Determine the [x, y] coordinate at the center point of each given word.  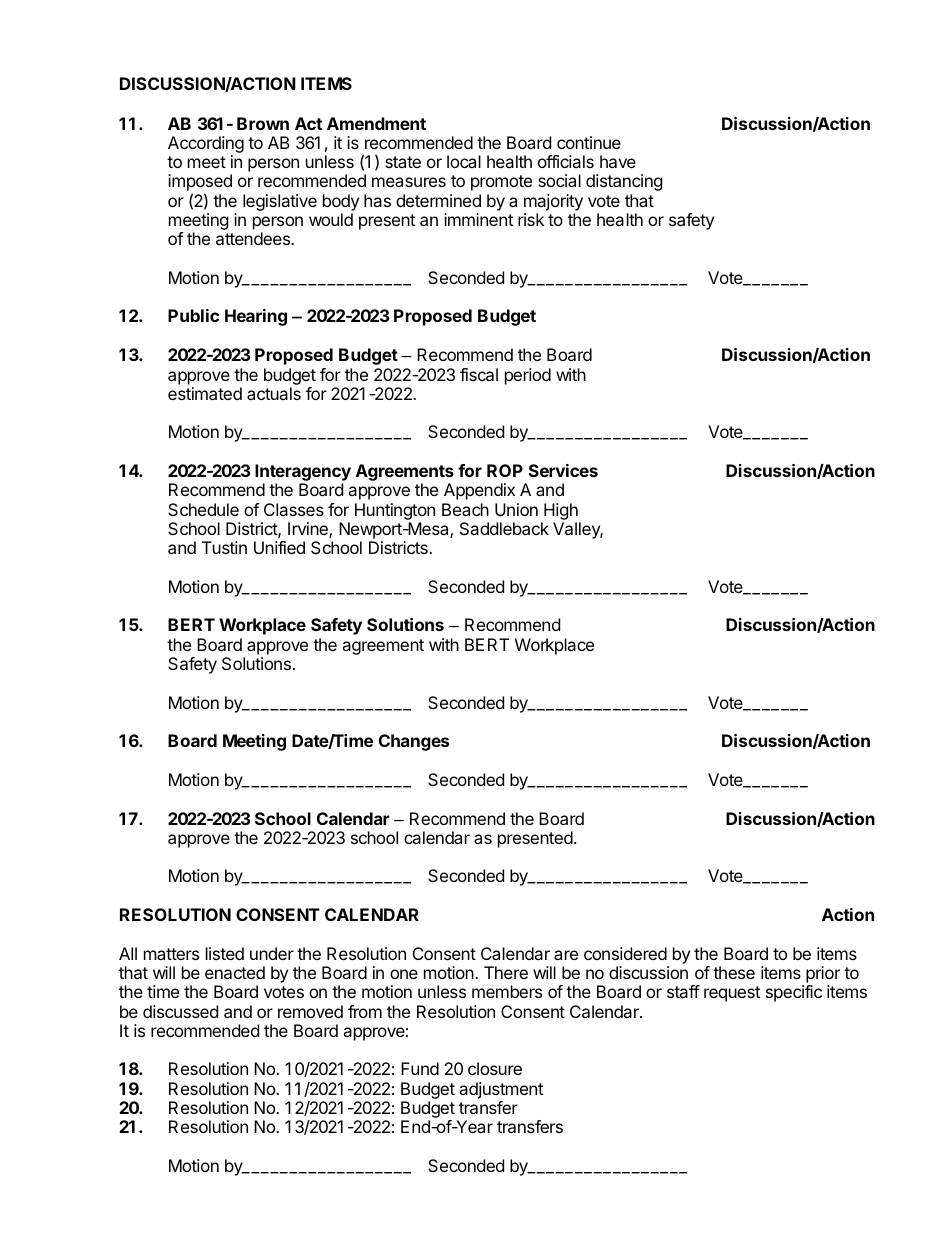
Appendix [479, 491]
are [566, 955]
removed [310, 1011]
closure [495, 1068]
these [734, 972]
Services [563, 470]
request [732, 994]
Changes [414, 742]
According [206, 144]
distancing [624, 182]
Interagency [303, 474]
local [464, 161]
